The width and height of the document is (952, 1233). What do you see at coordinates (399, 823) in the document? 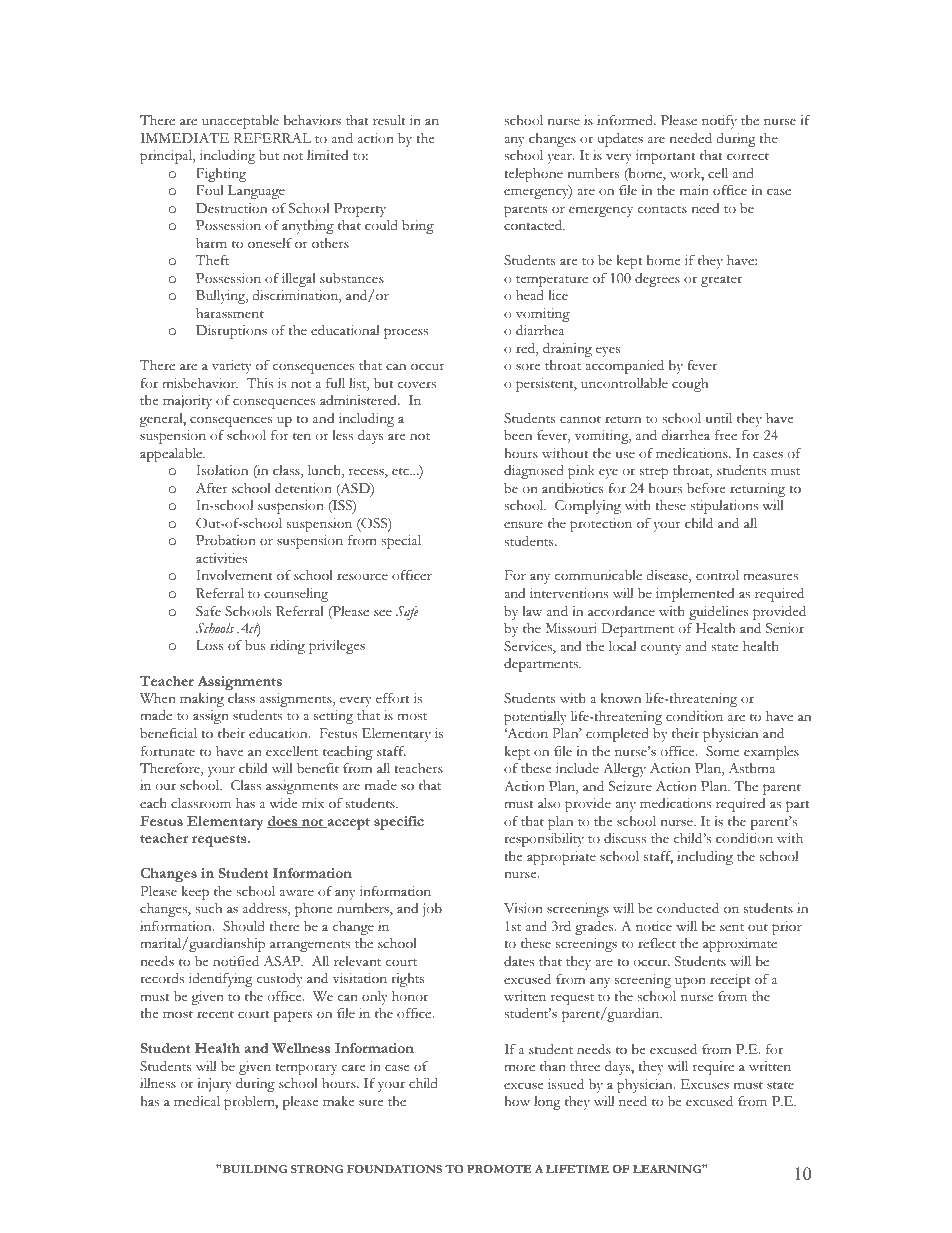
I see `specific` at bounding box center [399, 823].
